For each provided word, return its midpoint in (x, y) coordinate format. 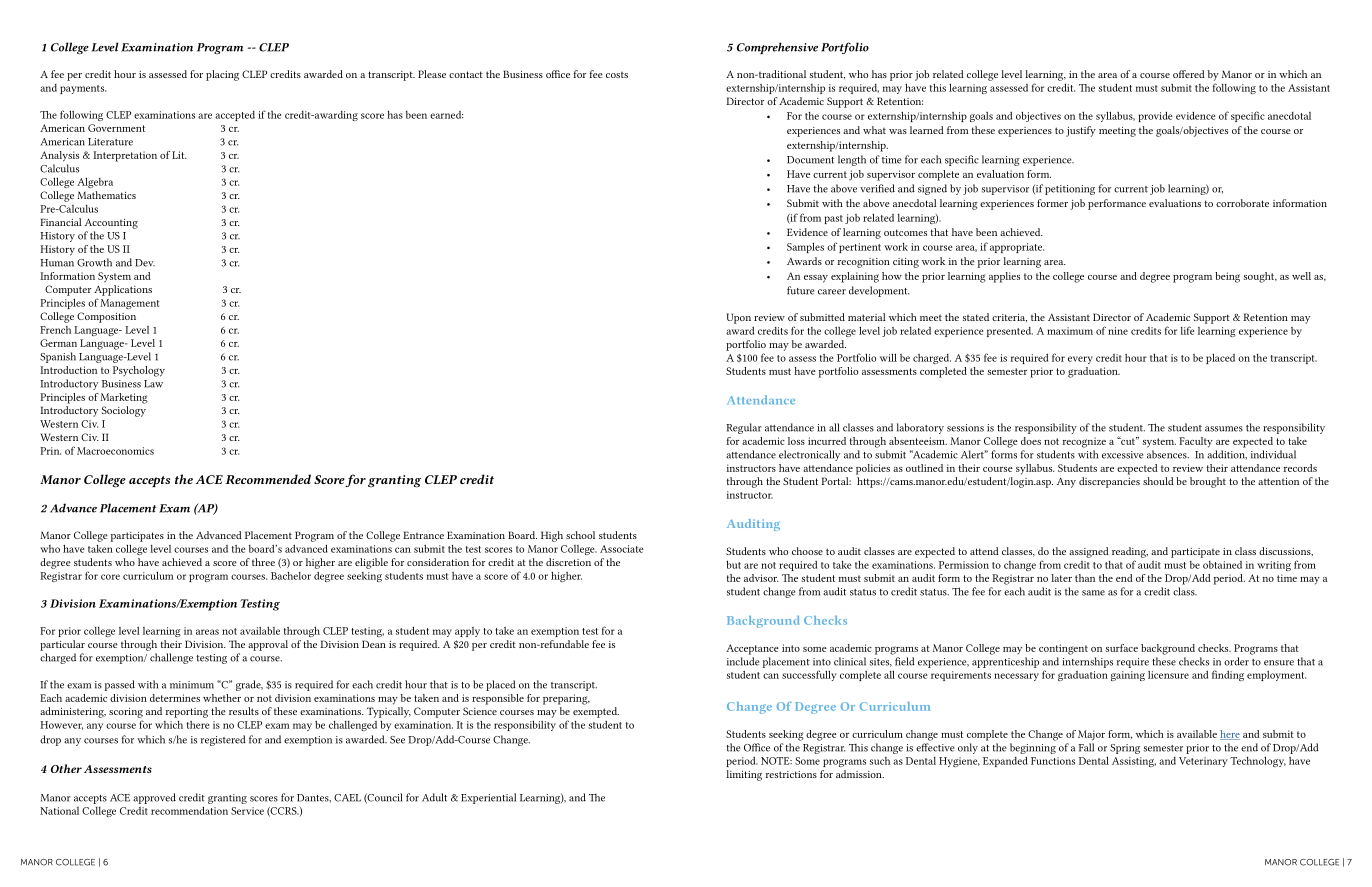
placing (222, 75)
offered (1189, 74)
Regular (744, 428)
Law (153, 384)
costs (617, 75)
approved (154, 798)
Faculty (1196, 442)
